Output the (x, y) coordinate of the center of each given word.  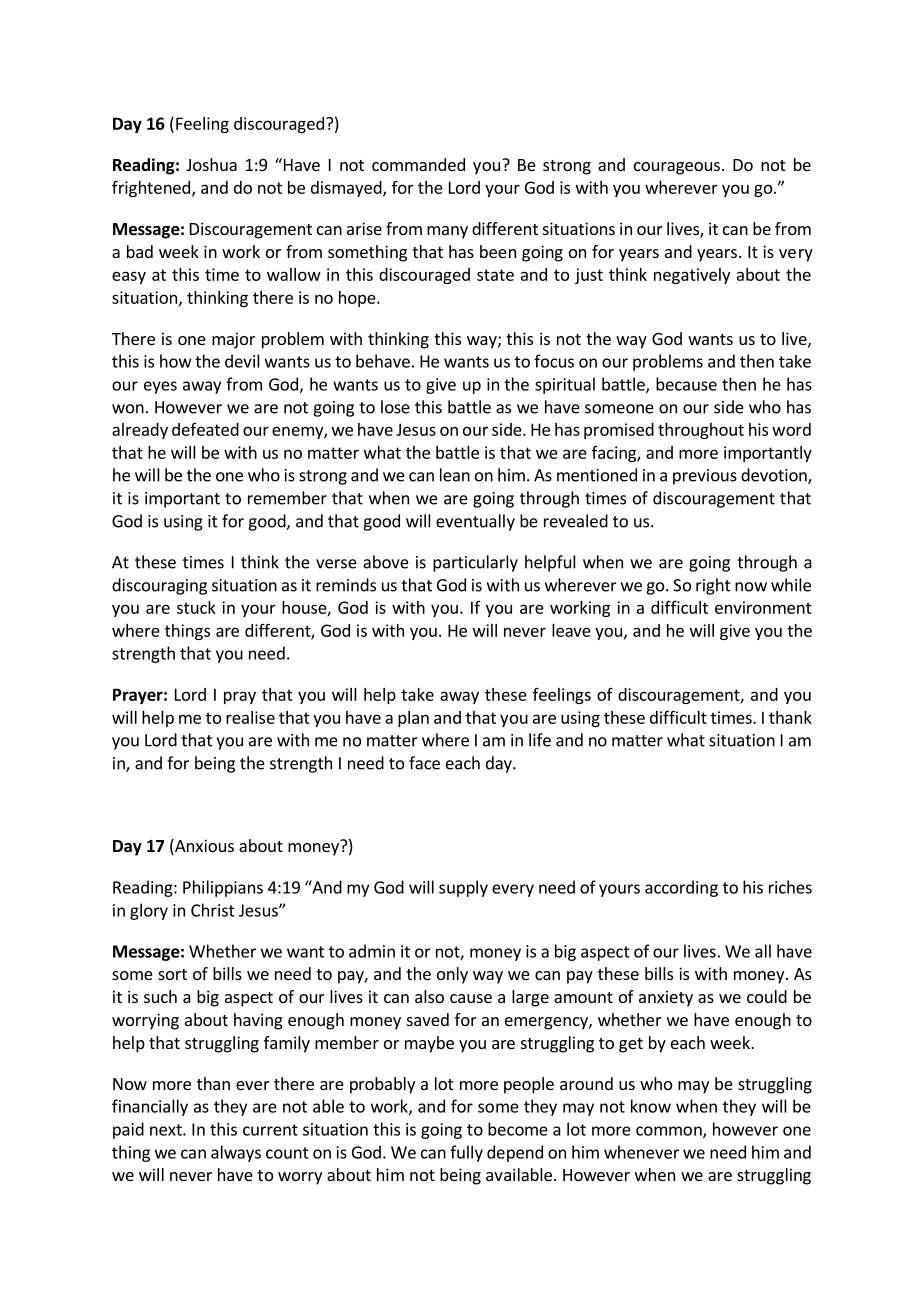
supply (463, 888)
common (670, 1132)
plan (413, 719)
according (681, 888)
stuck (196, 607)
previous (705, 477)
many (447, 232)
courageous (677, 168)
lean (455, 475)
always (236, 1153)
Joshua (211, 164)
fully (466, 1153)
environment (763, 607)
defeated (205, 429)
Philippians (223, 888)
